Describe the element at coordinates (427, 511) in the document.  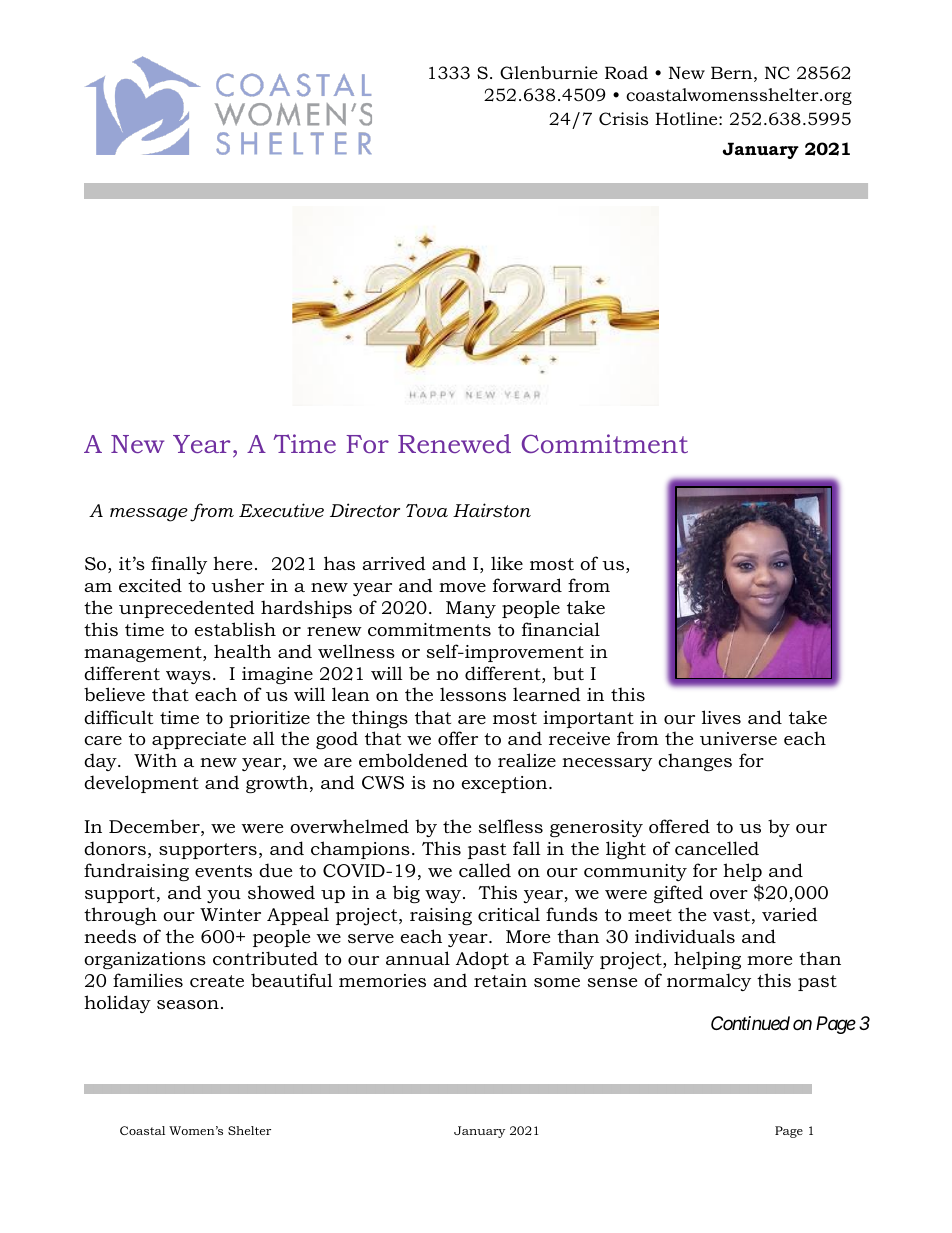
I see `Tova` at that location.
